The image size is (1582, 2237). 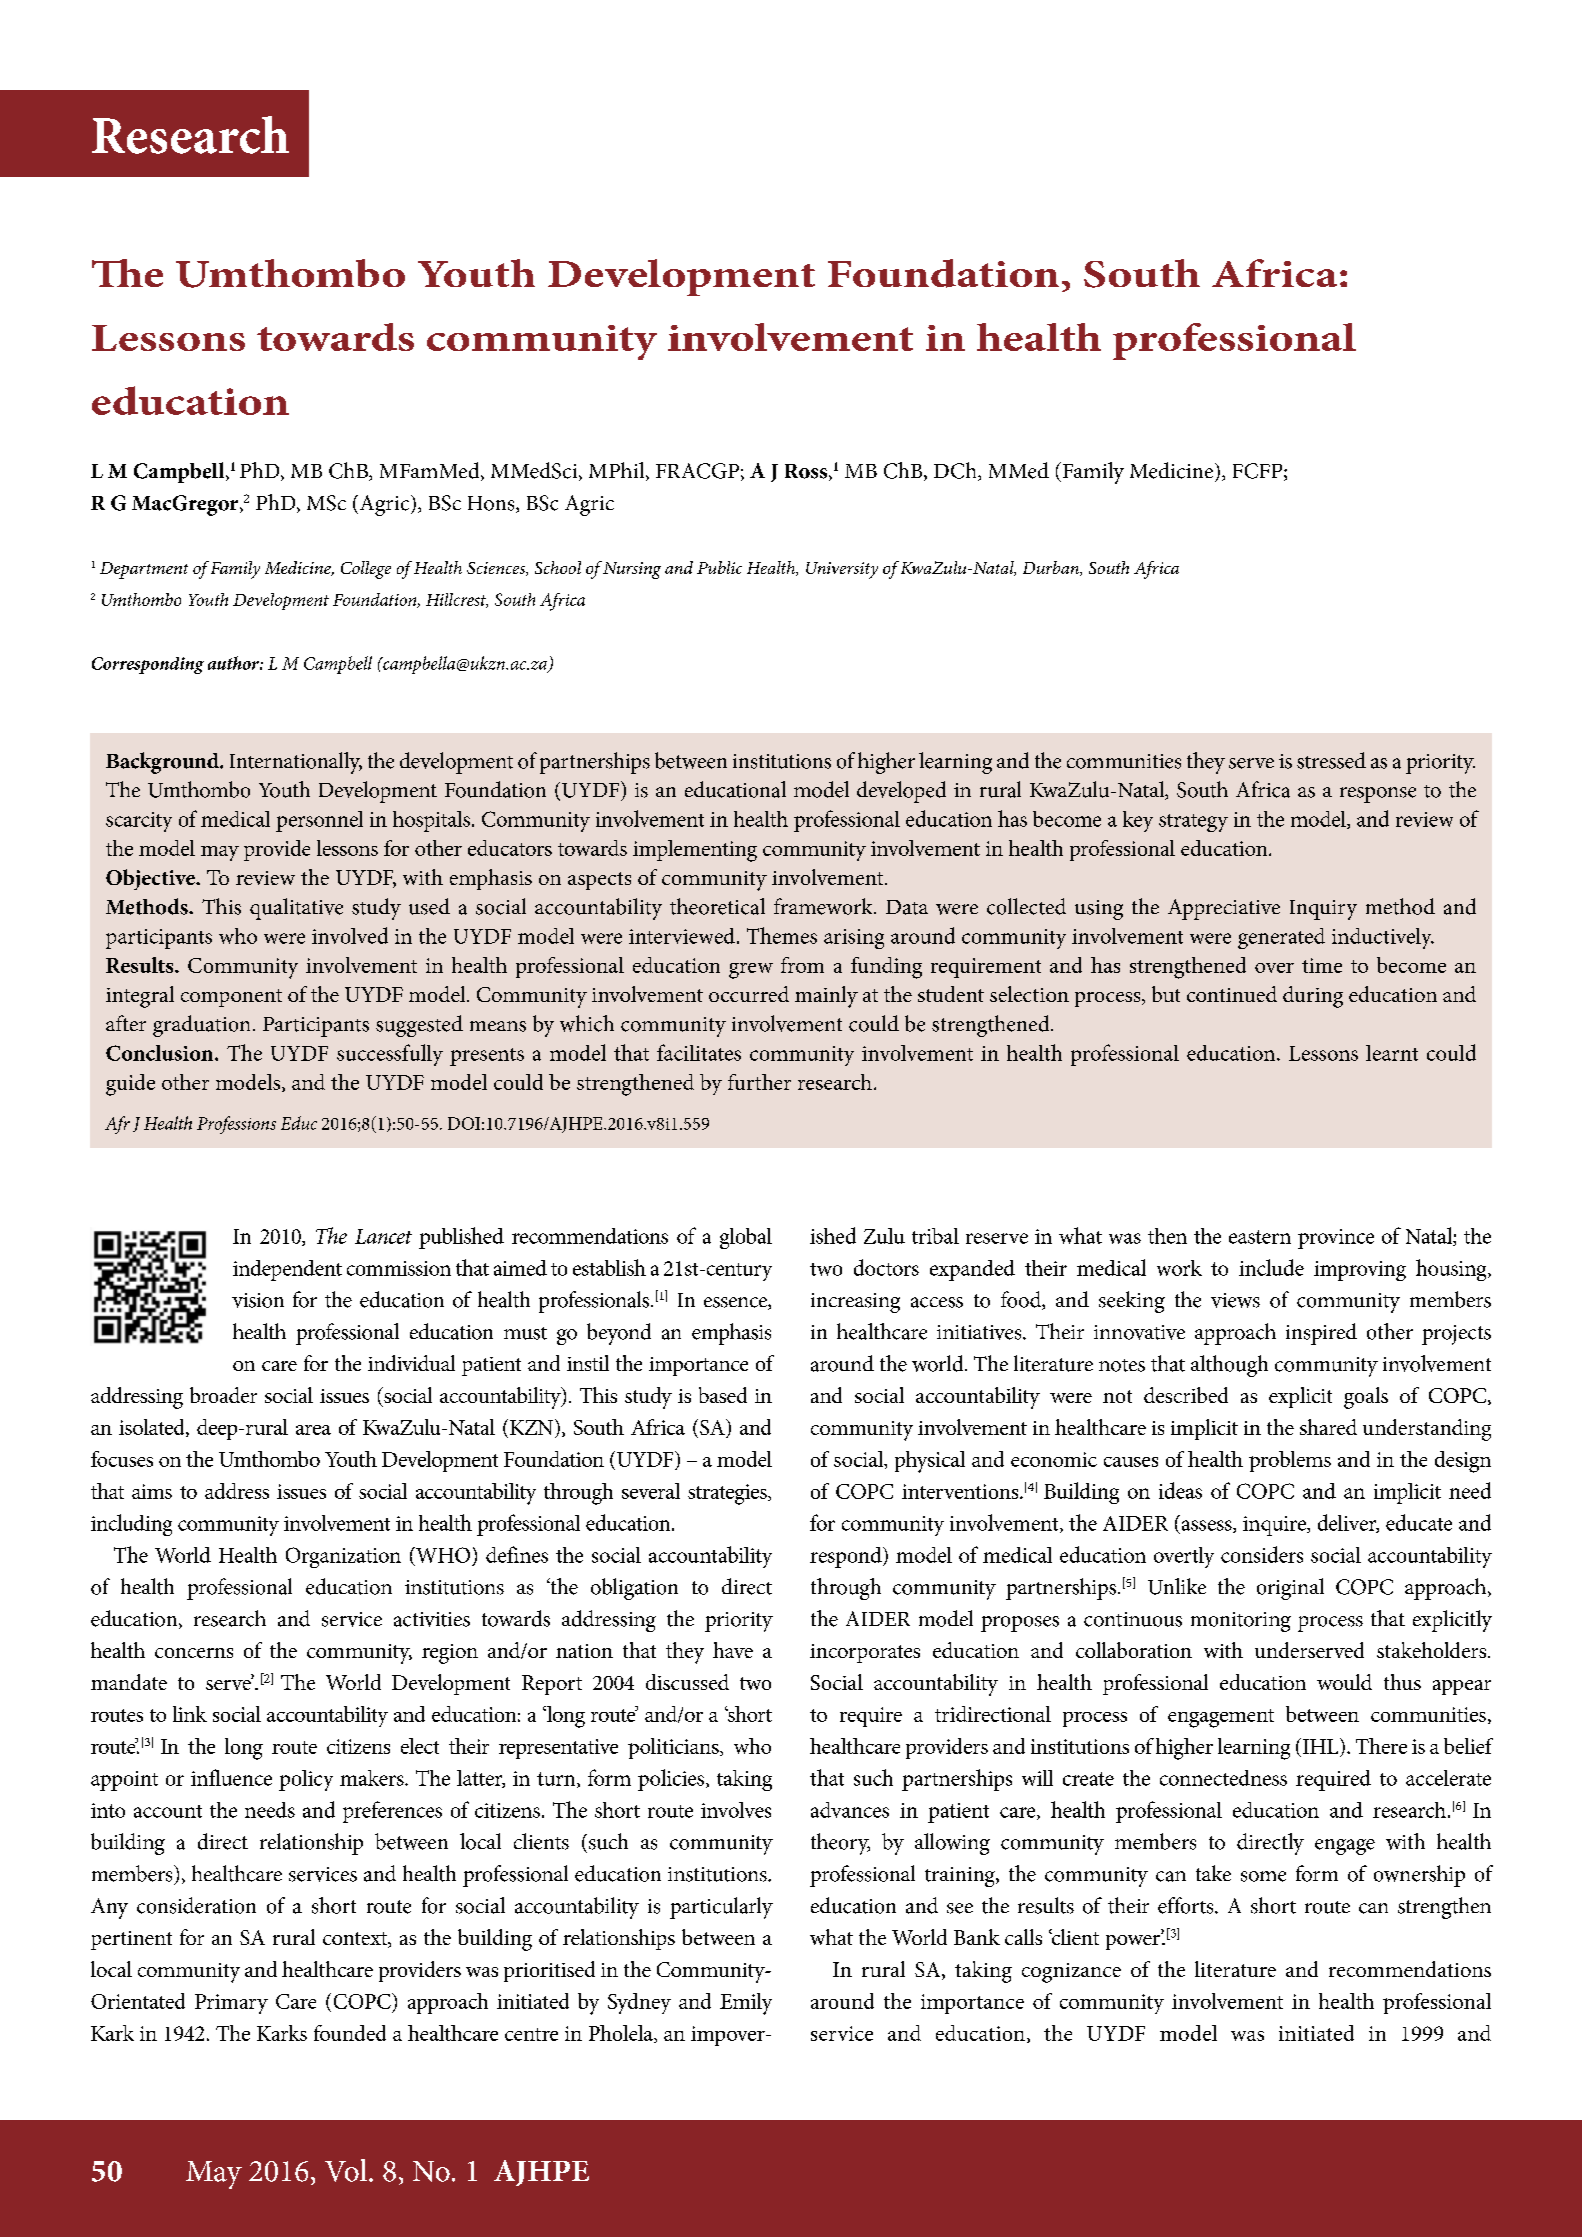 I want to click on Ross, so click(x=807, y=472).
